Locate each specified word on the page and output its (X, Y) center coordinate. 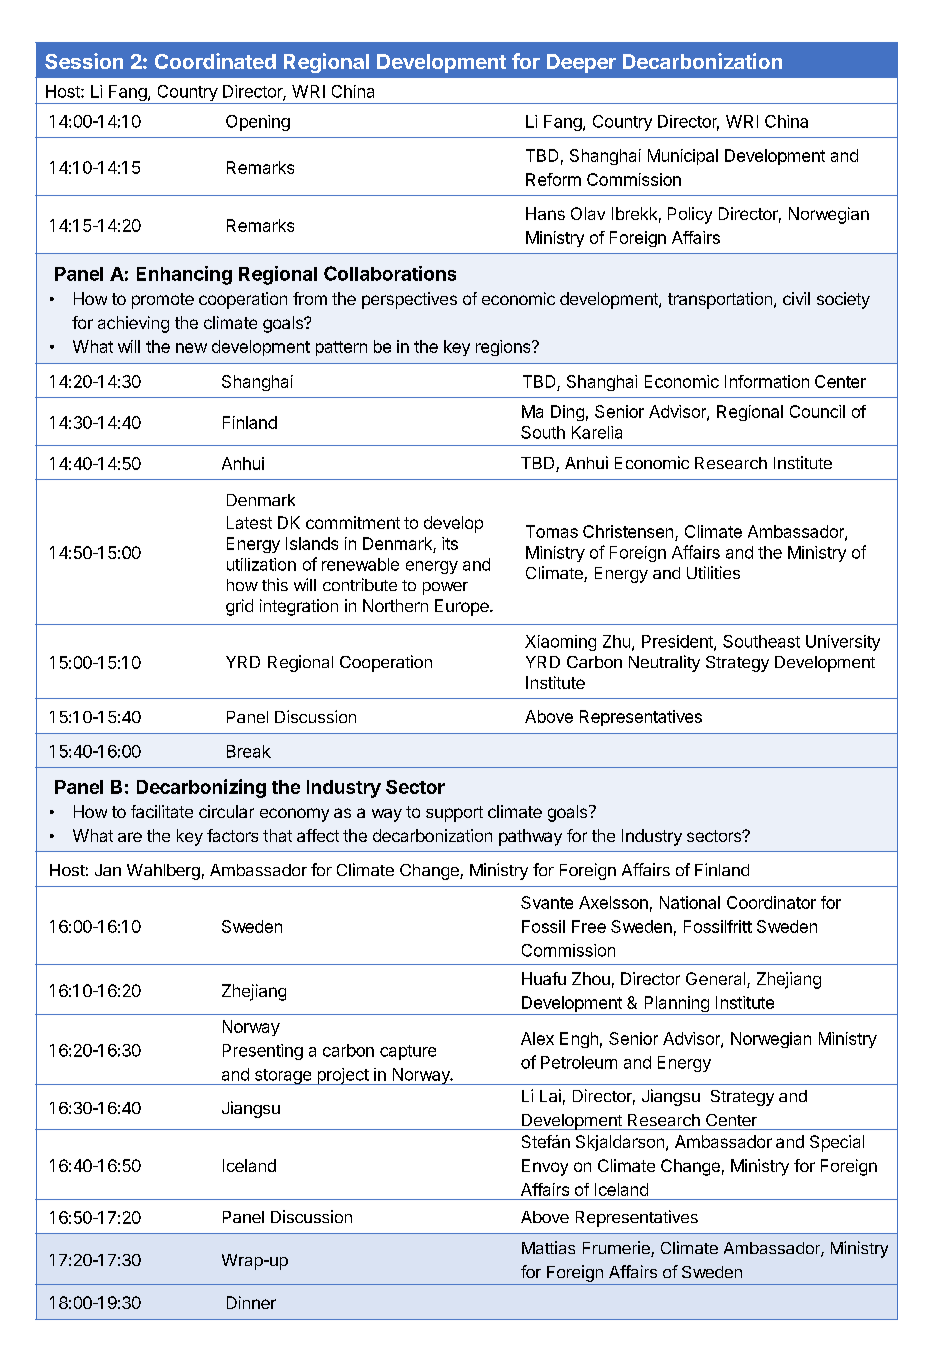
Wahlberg (163, 872)
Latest (249, 522)
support (454, 814)
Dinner (251, 1302)
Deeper (581, 63)
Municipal (683, 157)
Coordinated (215, 61)
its (450, 543)
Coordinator (771, 902)
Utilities (713, 572)
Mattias (548, 1247)
